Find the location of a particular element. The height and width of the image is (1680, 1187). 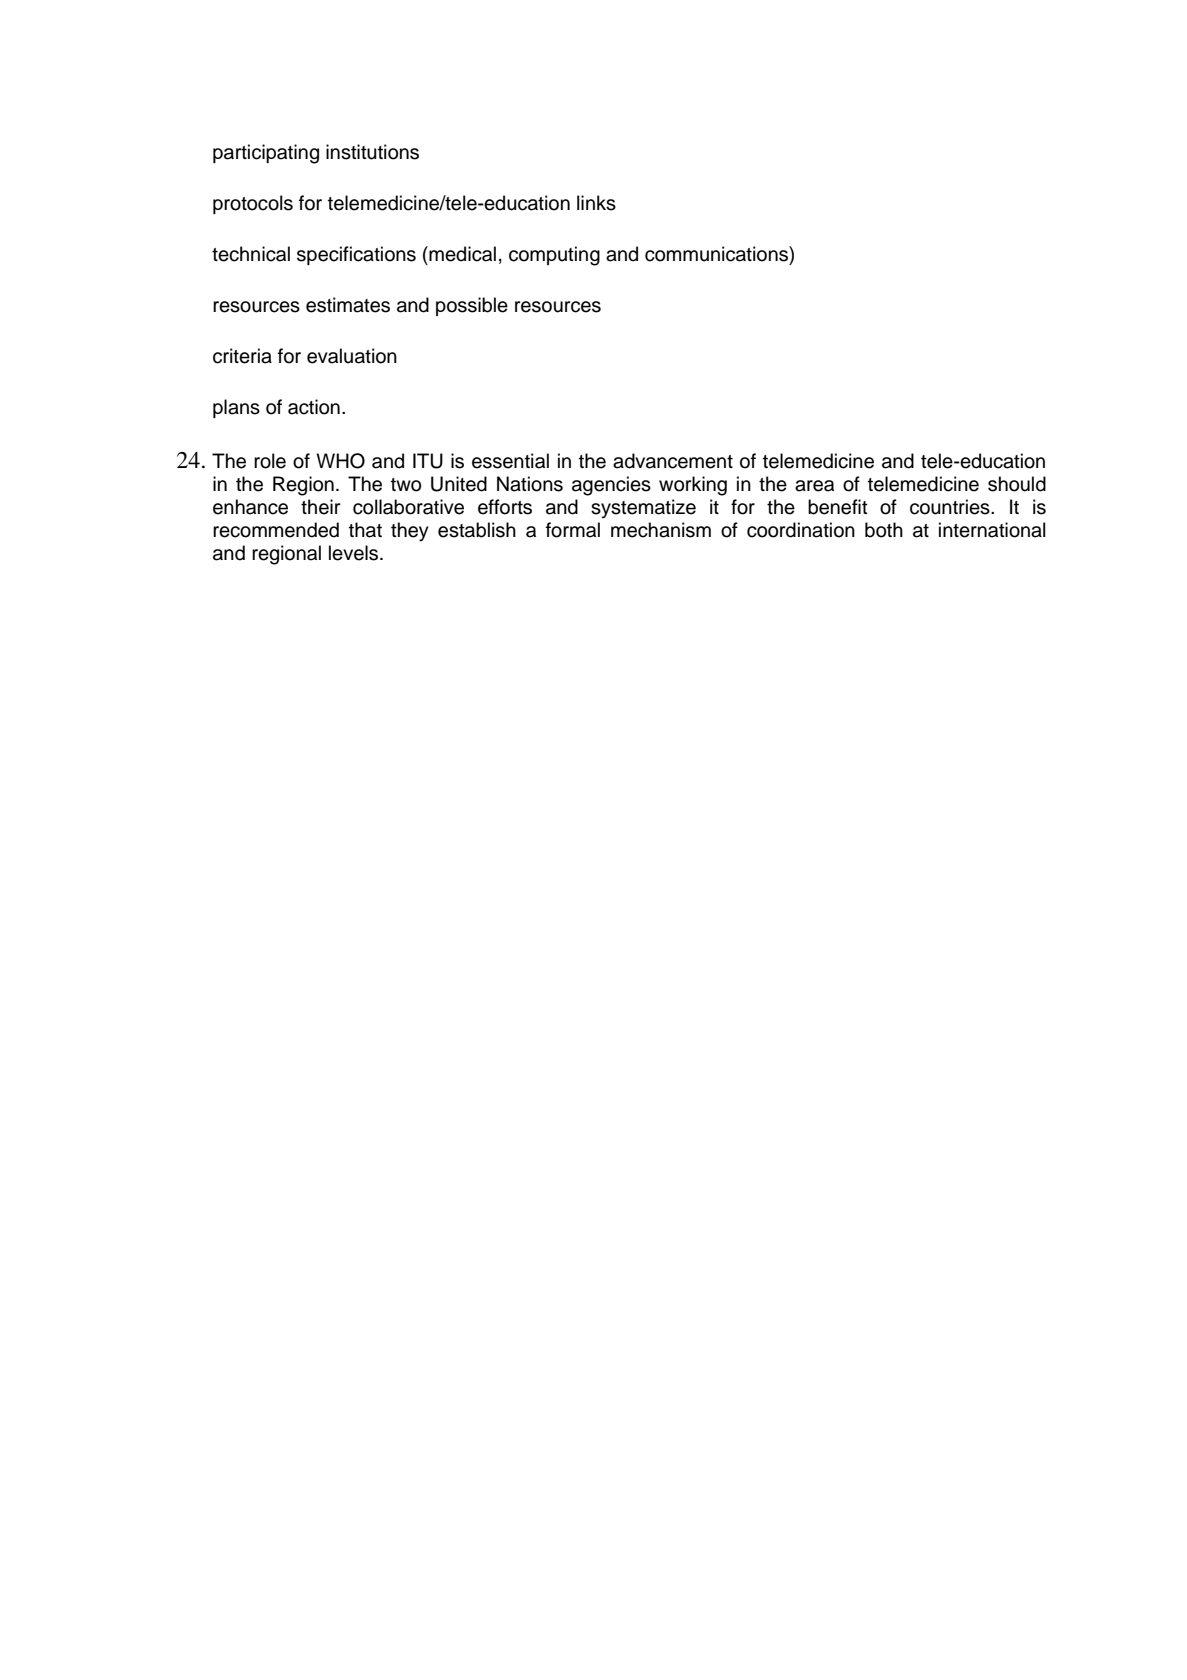

computing is located at coordinates (554, 256).
